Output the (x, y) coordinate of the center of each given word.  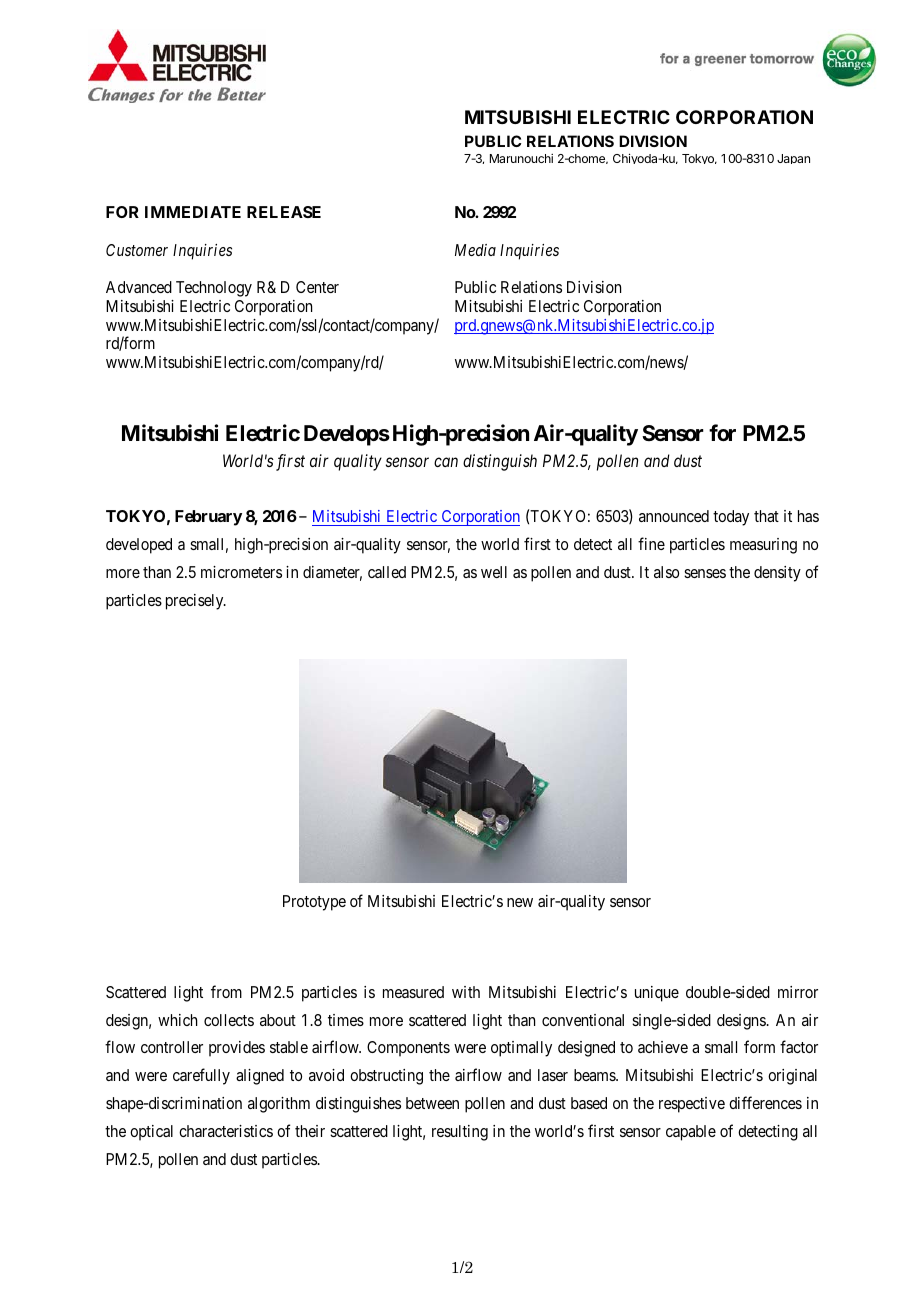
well (494, 572)
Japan (793, 159)
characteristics (226, 1131)
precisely (196, 602)
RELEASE (284, 212)
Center (317, 287)
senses (705, 573)
